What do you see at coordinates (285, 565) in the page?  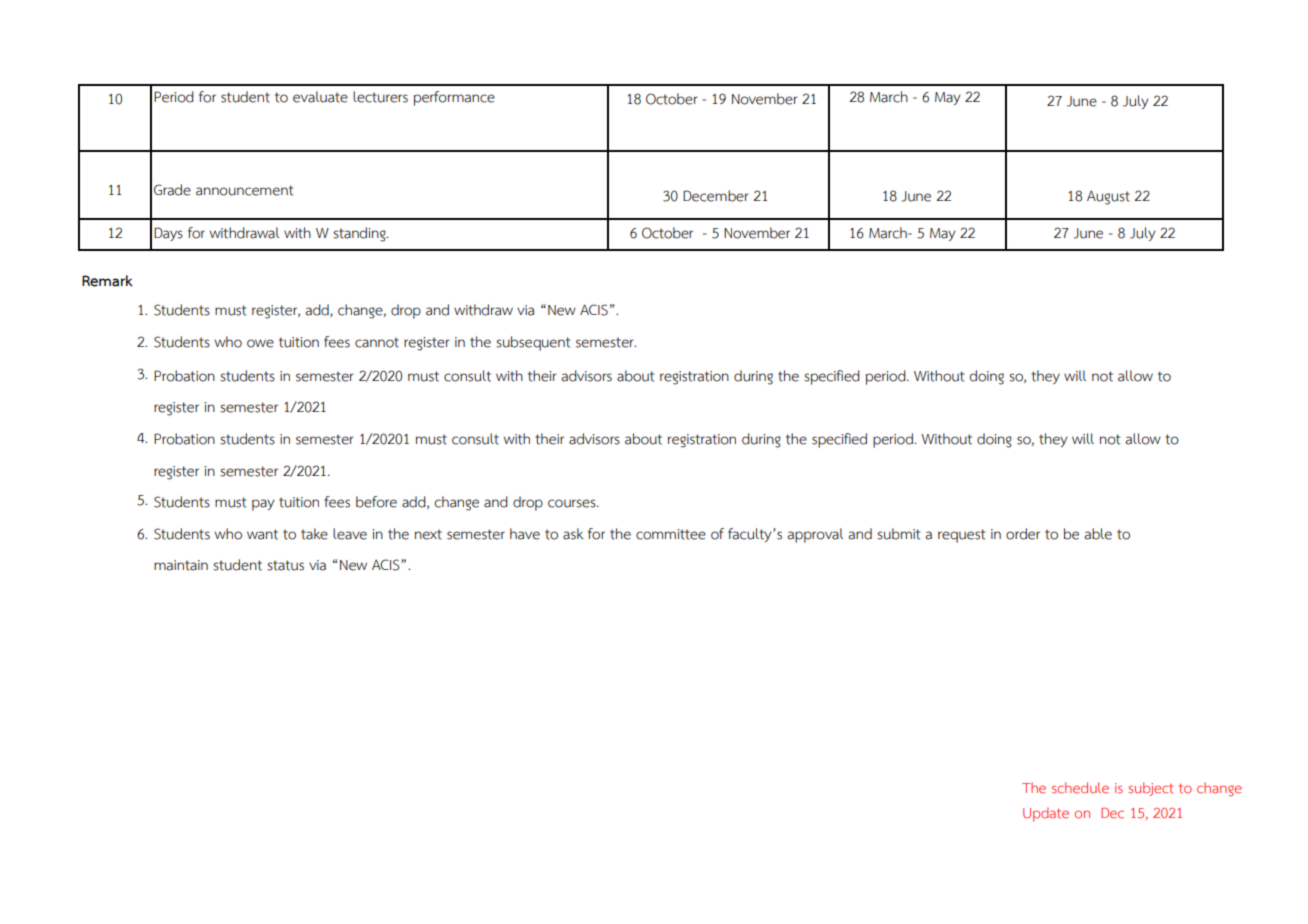 I see `status` at bounding box center [285, 565].
